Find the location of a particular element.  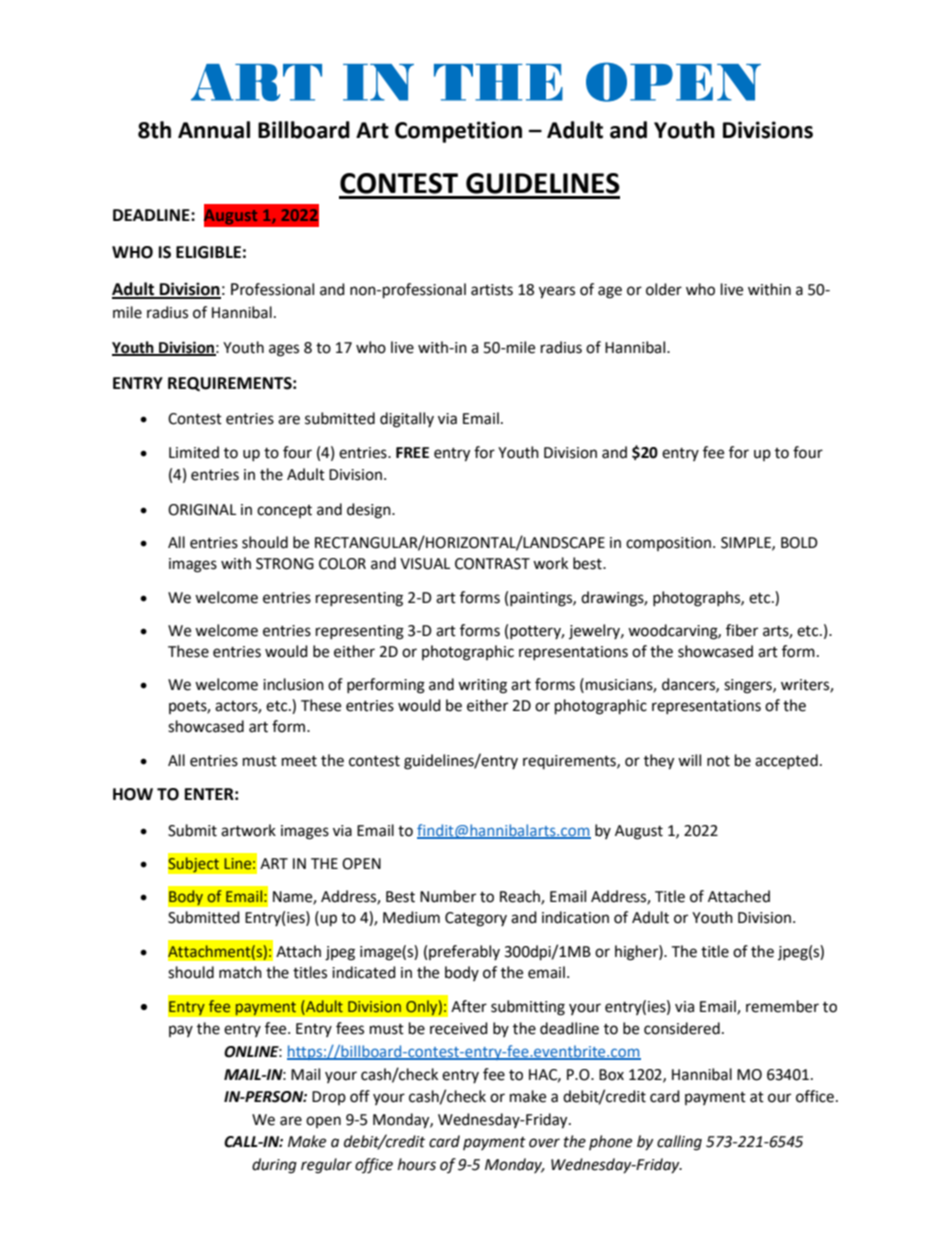

phone is located at coordinates (610, 1142).
